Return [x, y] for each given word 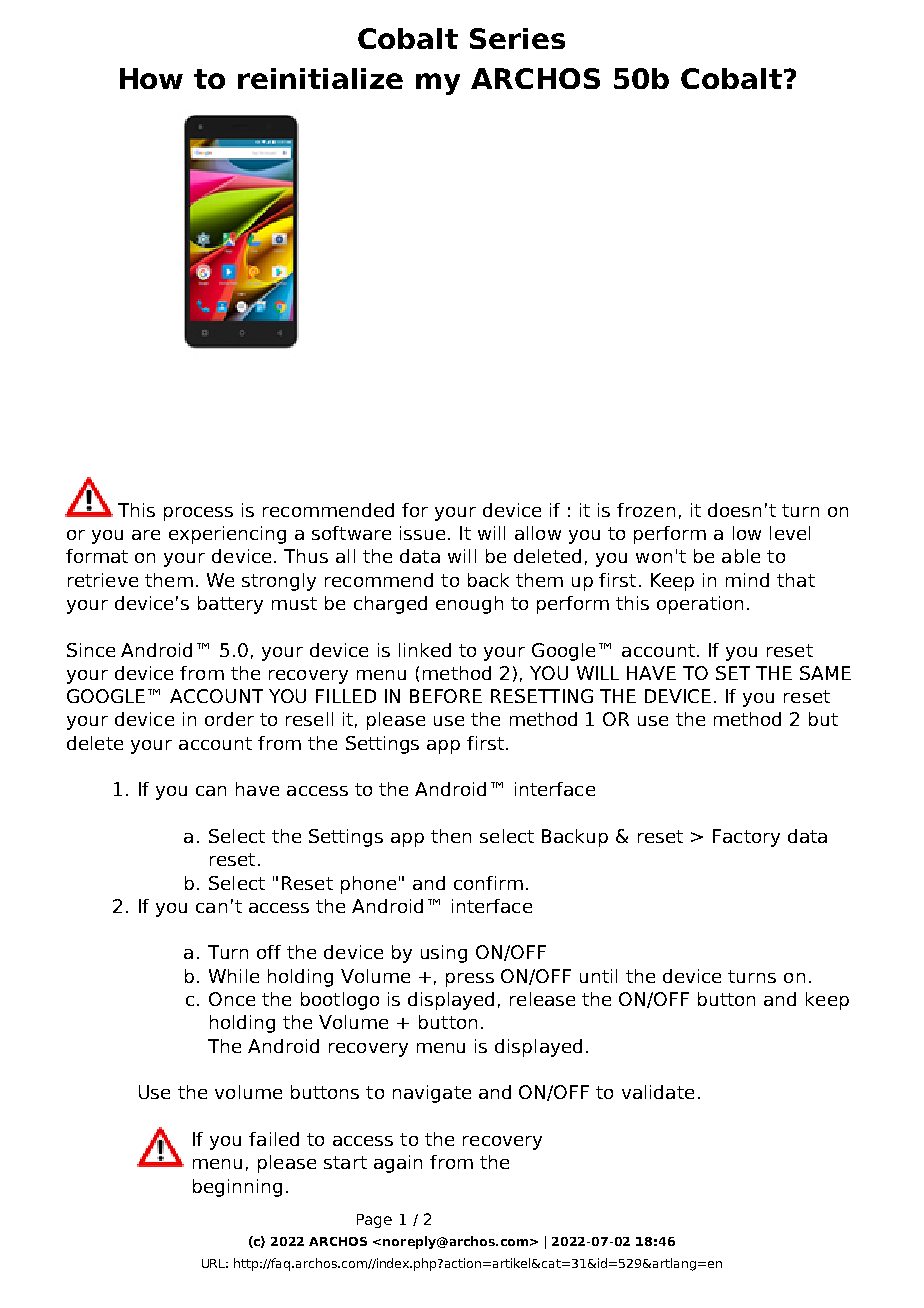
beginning [237, 1188]
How [151, 78]
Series [517, 38]
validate [658, 1092]
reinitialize [320, 78]
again [398, 1164]
